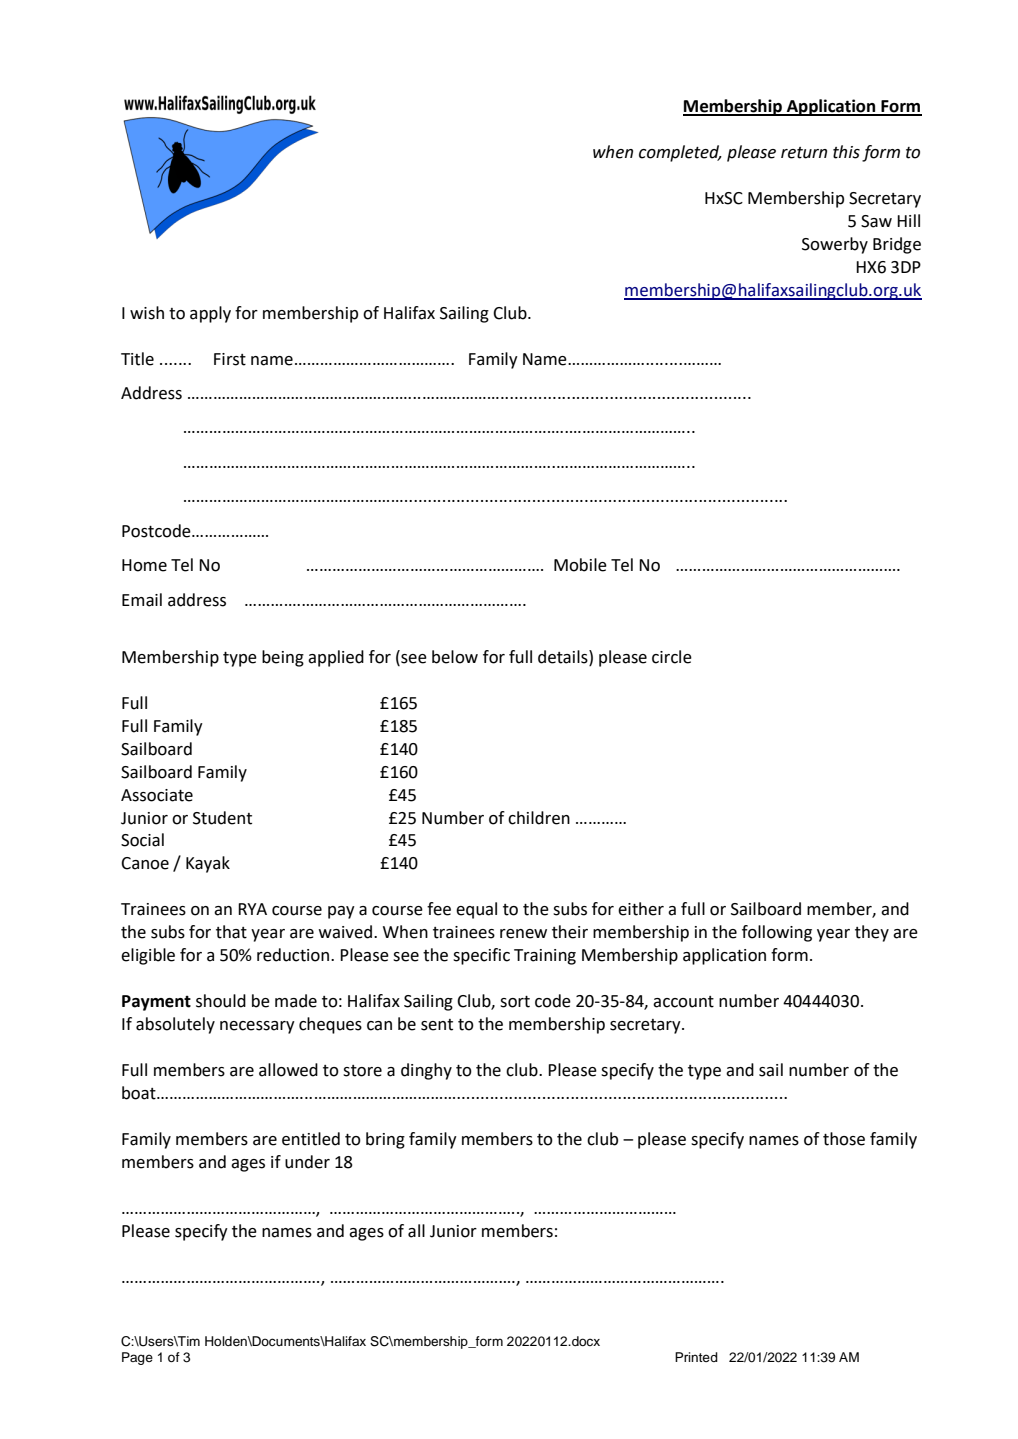 The image size is (1018, 1439). I want to click on circle, so click(672, 657).
